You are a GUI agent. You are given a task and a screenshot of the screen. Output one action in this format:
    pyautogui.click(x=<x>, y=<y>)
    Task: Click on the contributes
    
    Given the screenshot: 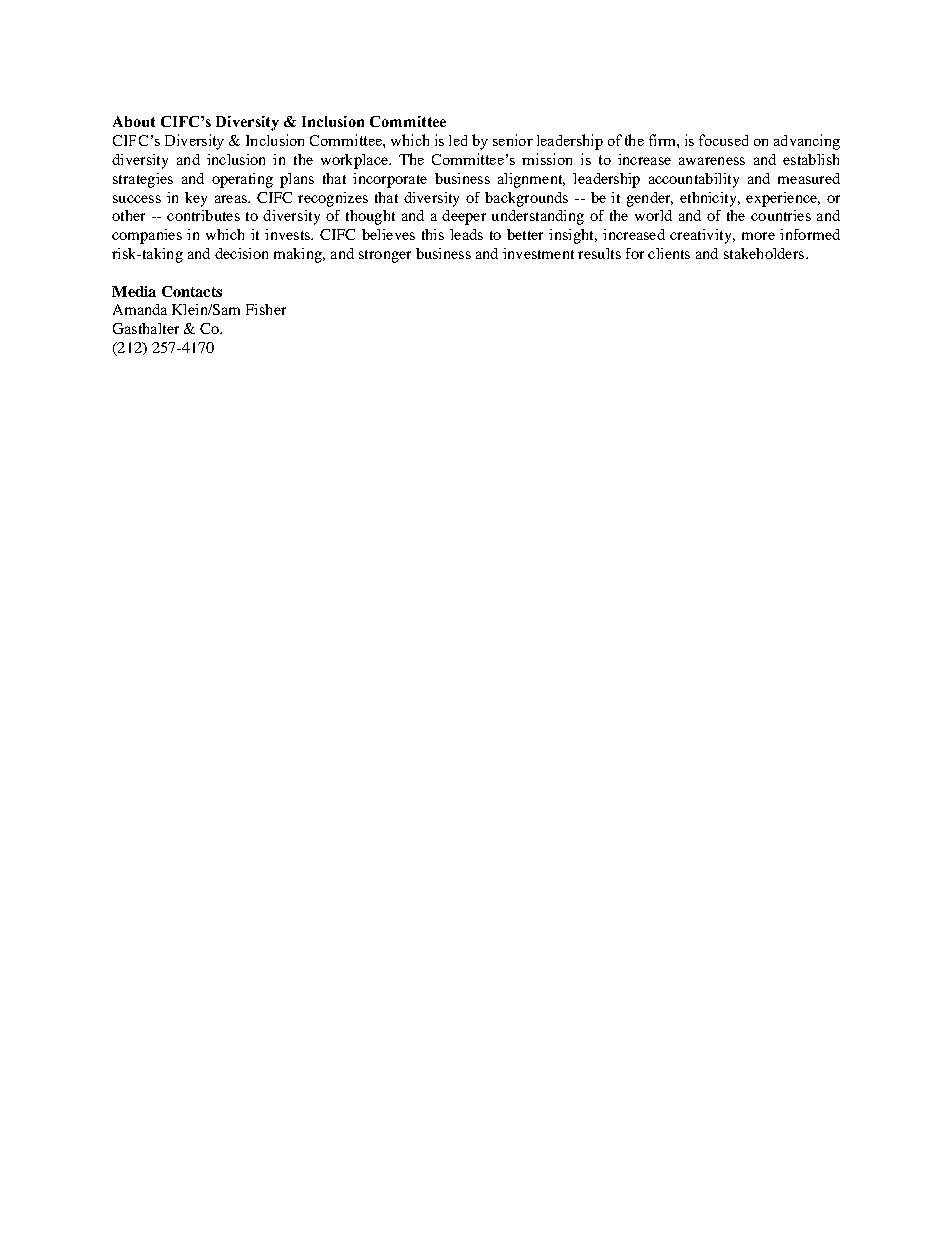 What is the action you would take?
    pyautogui.click(x=203, y=215)
